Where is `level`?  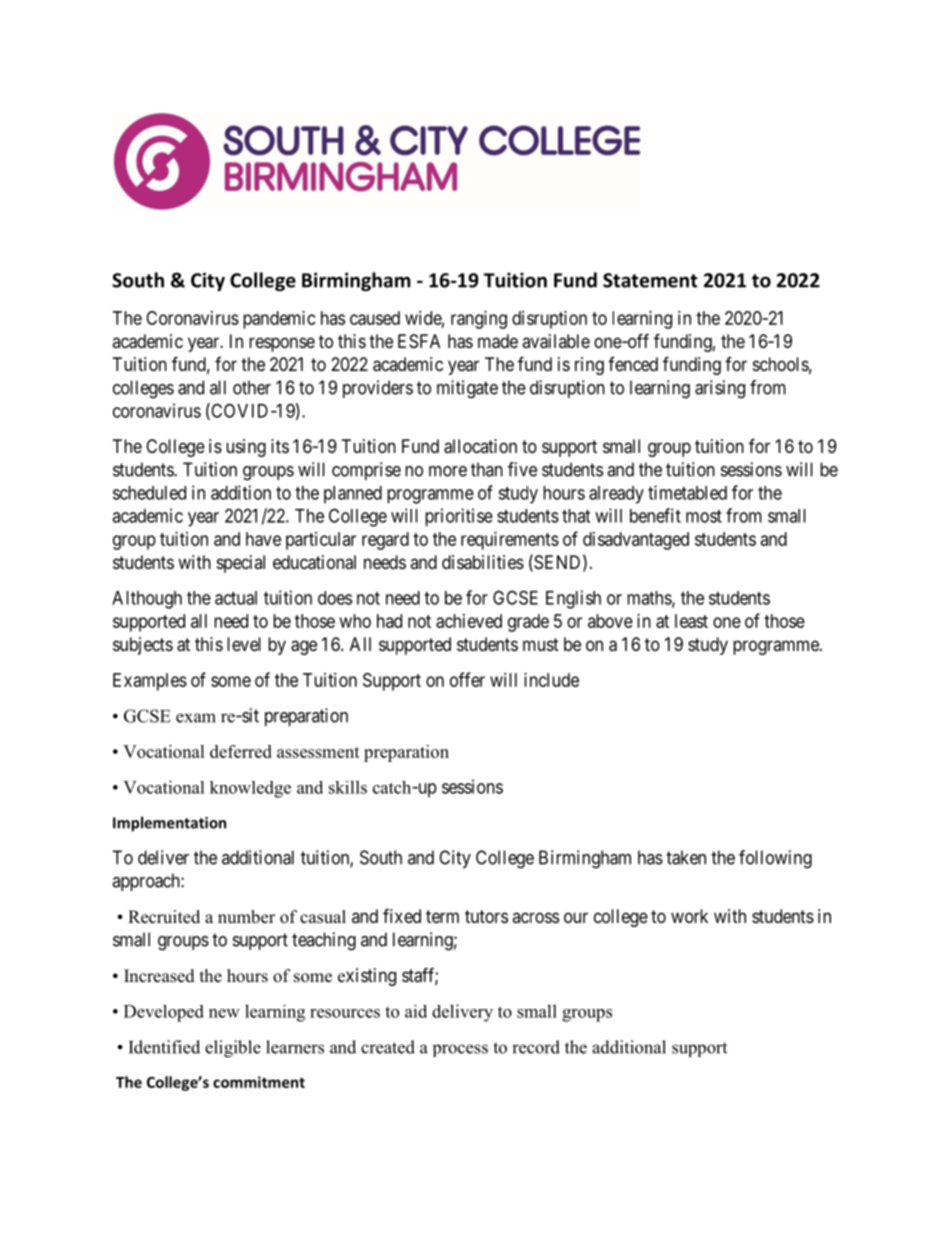
level is located at coordinates (244, 644).
